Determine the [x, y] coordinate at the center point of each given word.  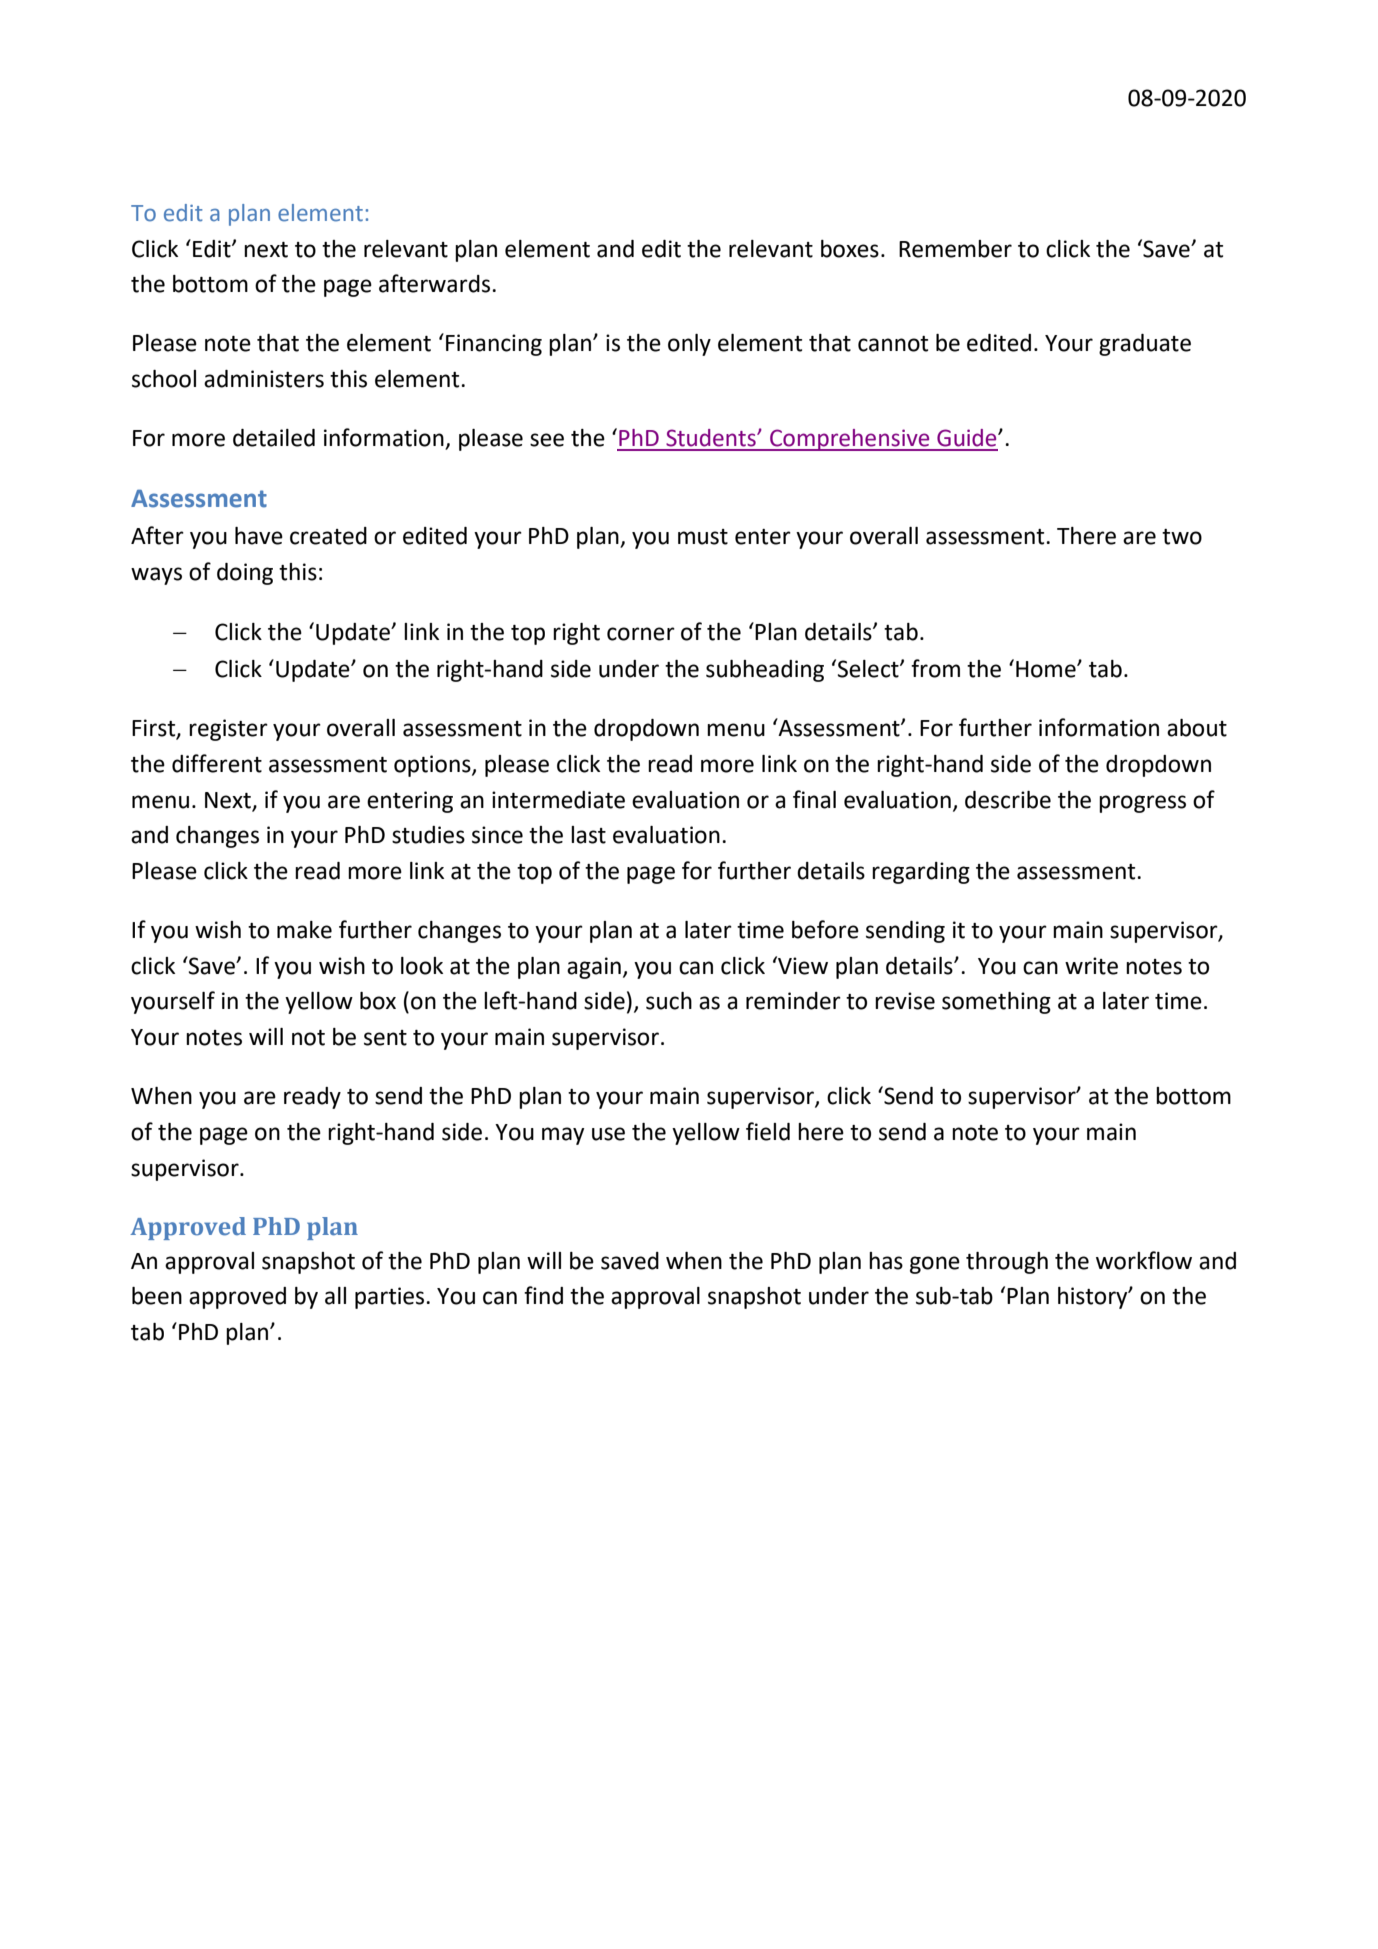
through [1007, 1263]
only [689, 345]
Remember [955, 249]
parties [389, 1298]
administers [264, 379]
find [543, 1295]
